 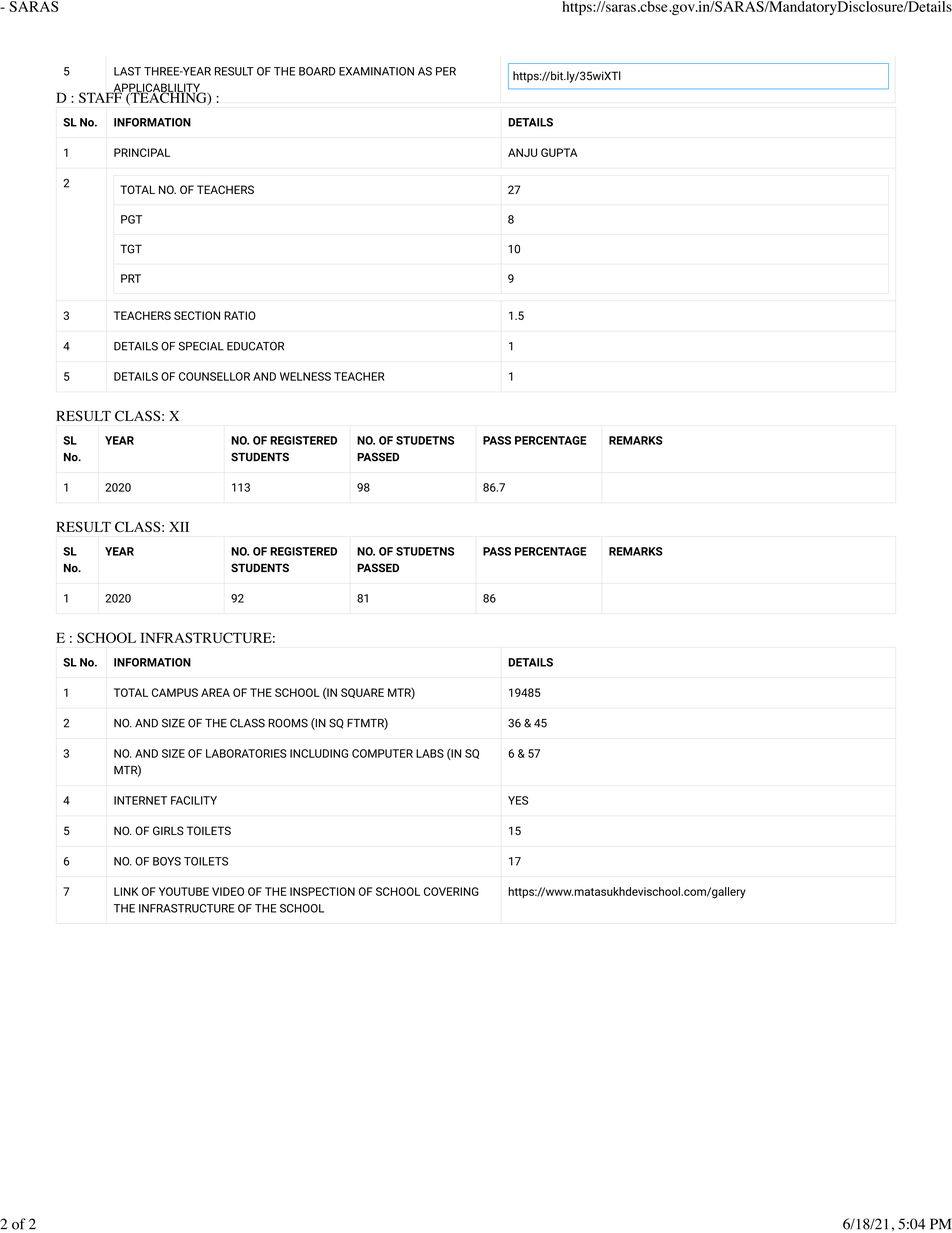 What do you see at coordinates (175, 692) in the image?
I see `CAMPUS` at bounding box center [175, 692].
